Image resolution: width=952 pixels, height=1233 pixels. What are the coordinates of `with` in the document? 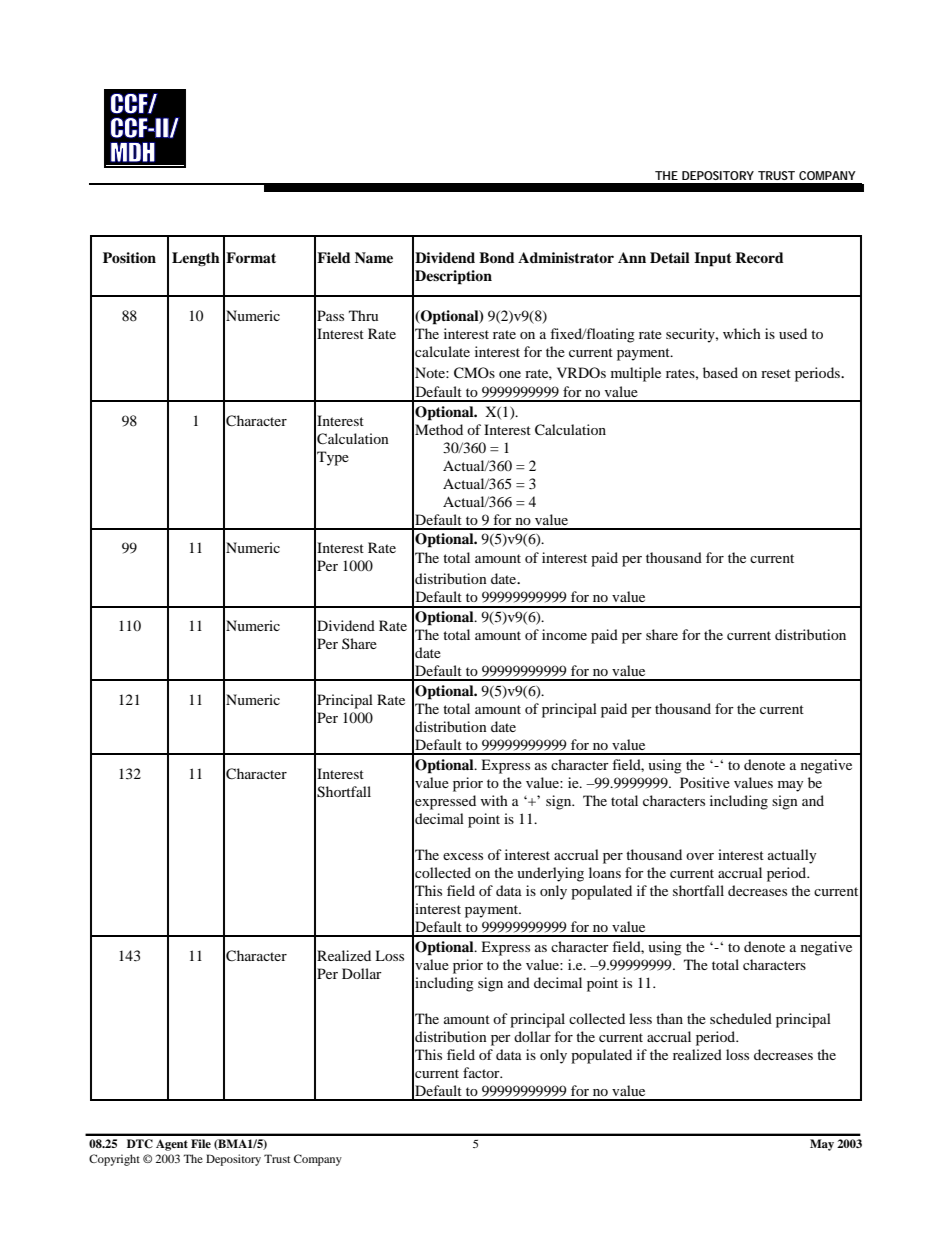 It's located at (494, 800).
